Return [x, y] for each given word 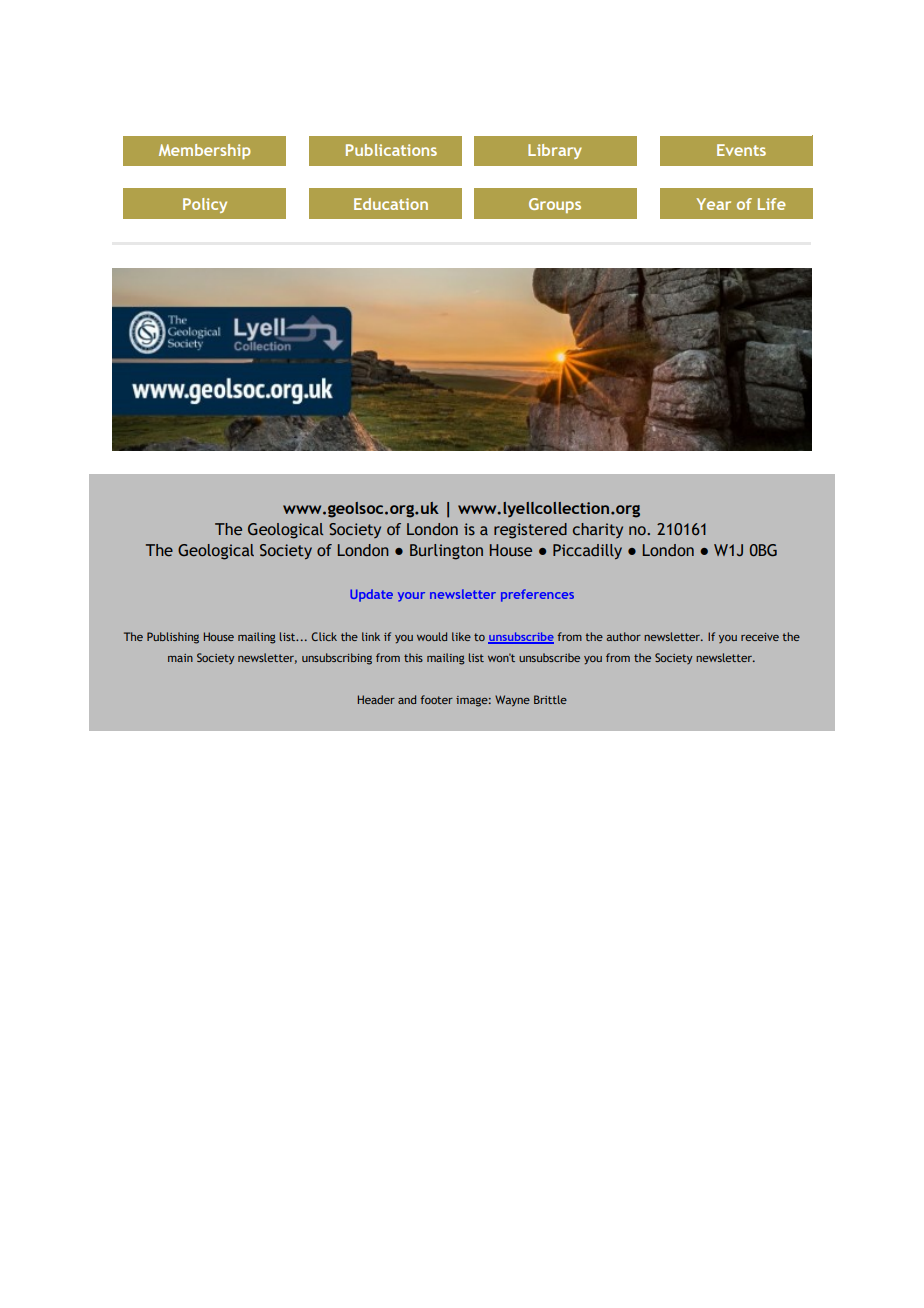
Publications [391, 150]
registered [530, 531]
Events [741, 150]
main [180, 658]
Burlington [446, 552]
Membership [205, 151]
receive [760, 637]
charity [598, 530]
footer [436, 699]
